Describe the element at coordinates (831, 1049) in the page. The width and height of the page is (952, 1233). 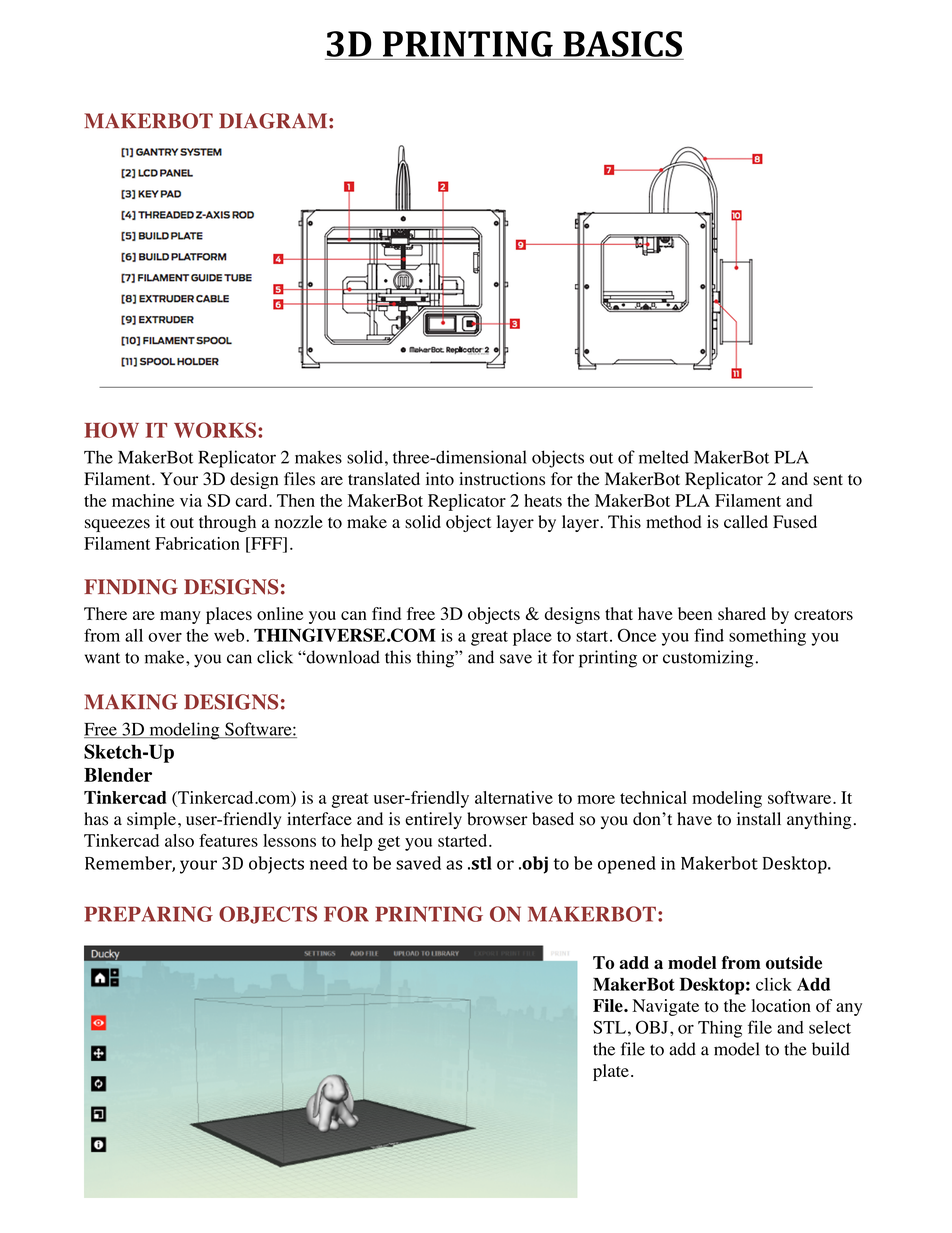
I see `build` at that location.
